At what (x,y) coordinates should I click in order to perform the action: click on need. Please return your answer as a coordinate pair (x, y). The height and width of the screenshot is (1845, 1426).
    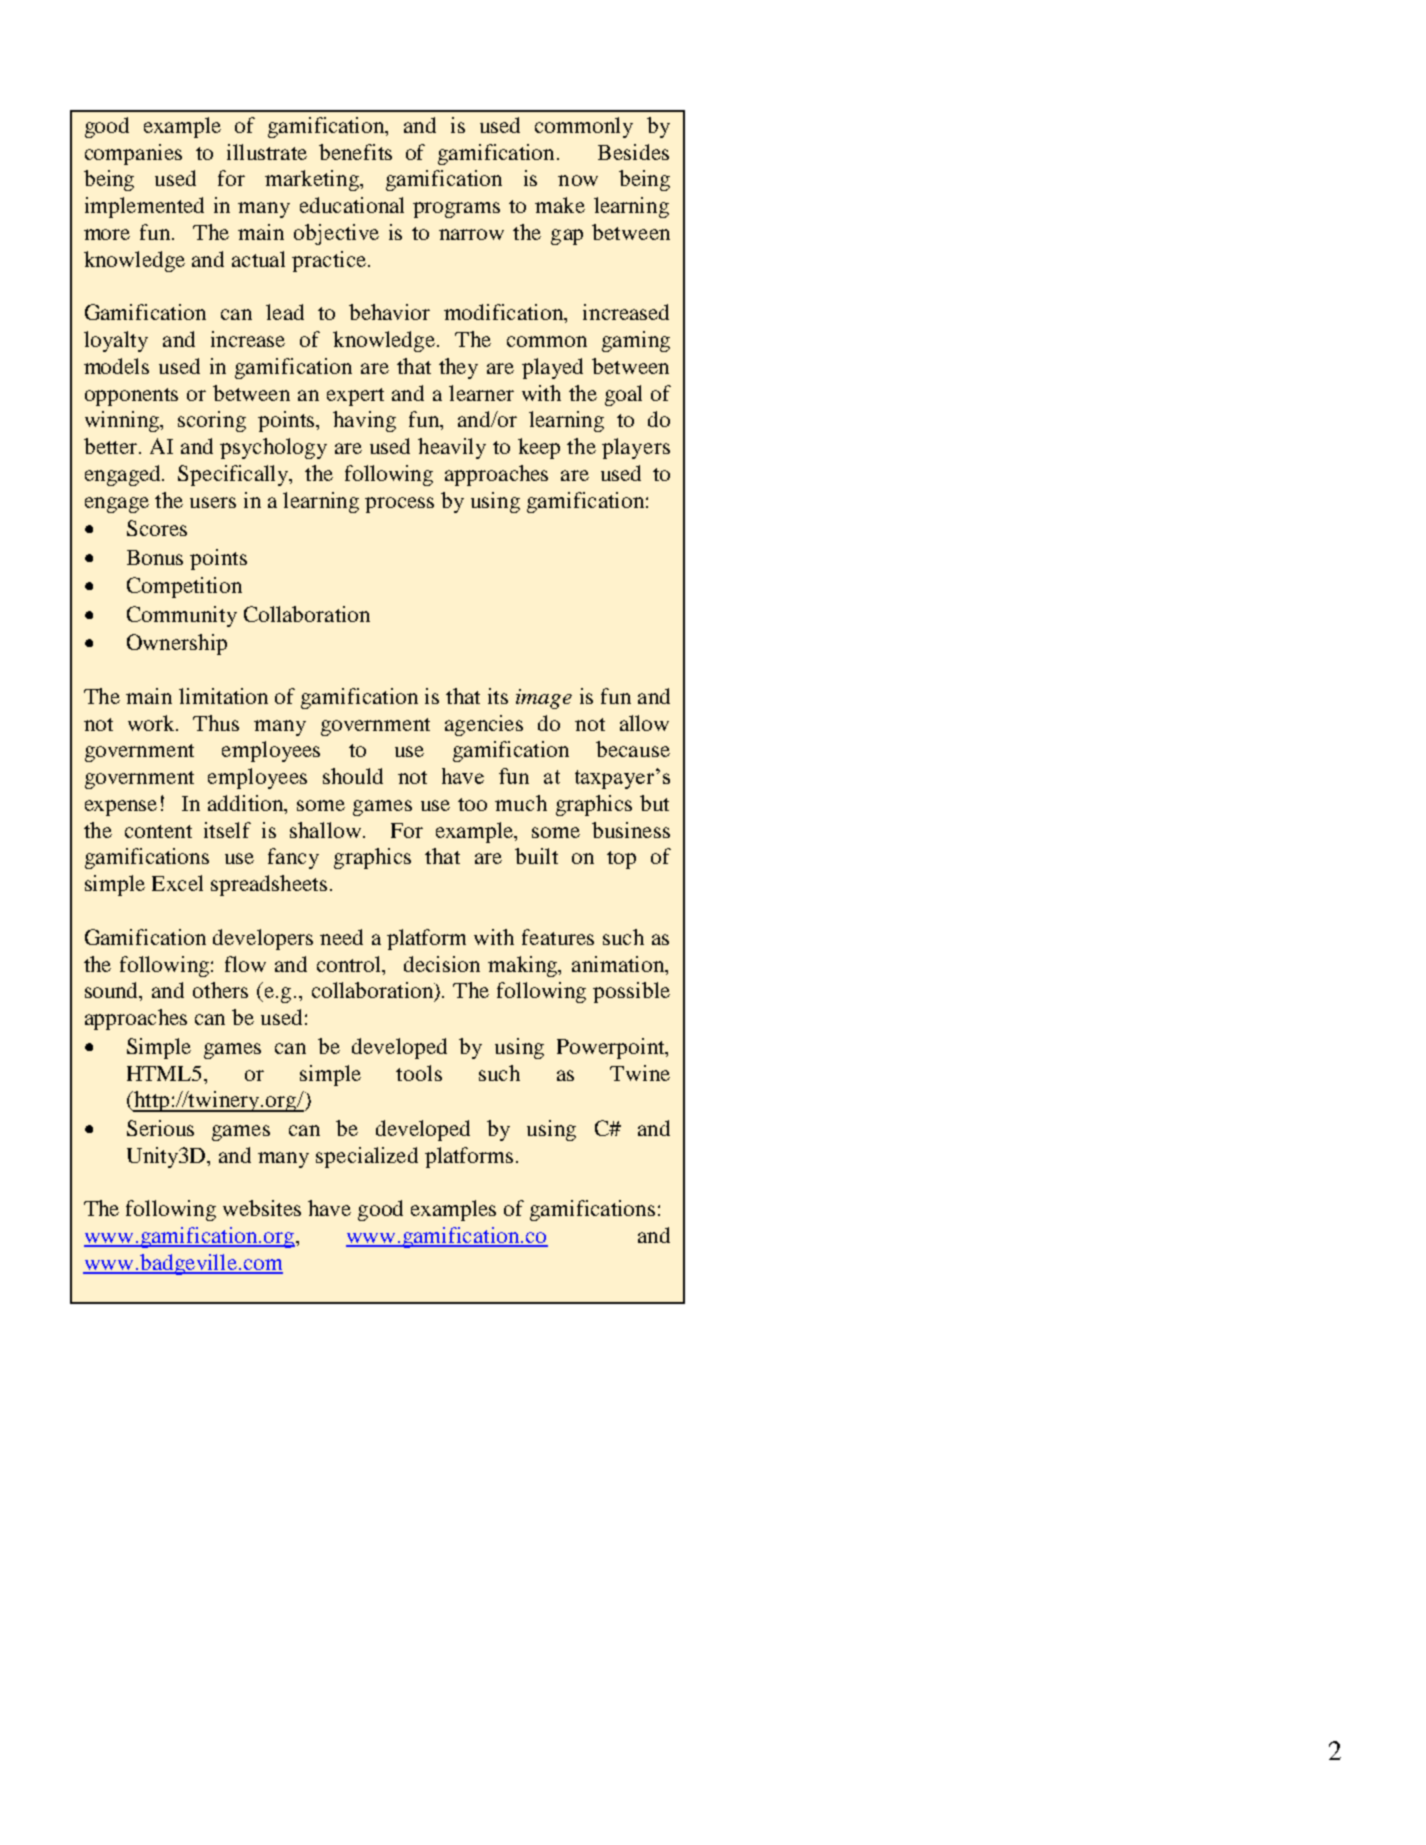
    Looking at the image, I should click on (341, 937).
